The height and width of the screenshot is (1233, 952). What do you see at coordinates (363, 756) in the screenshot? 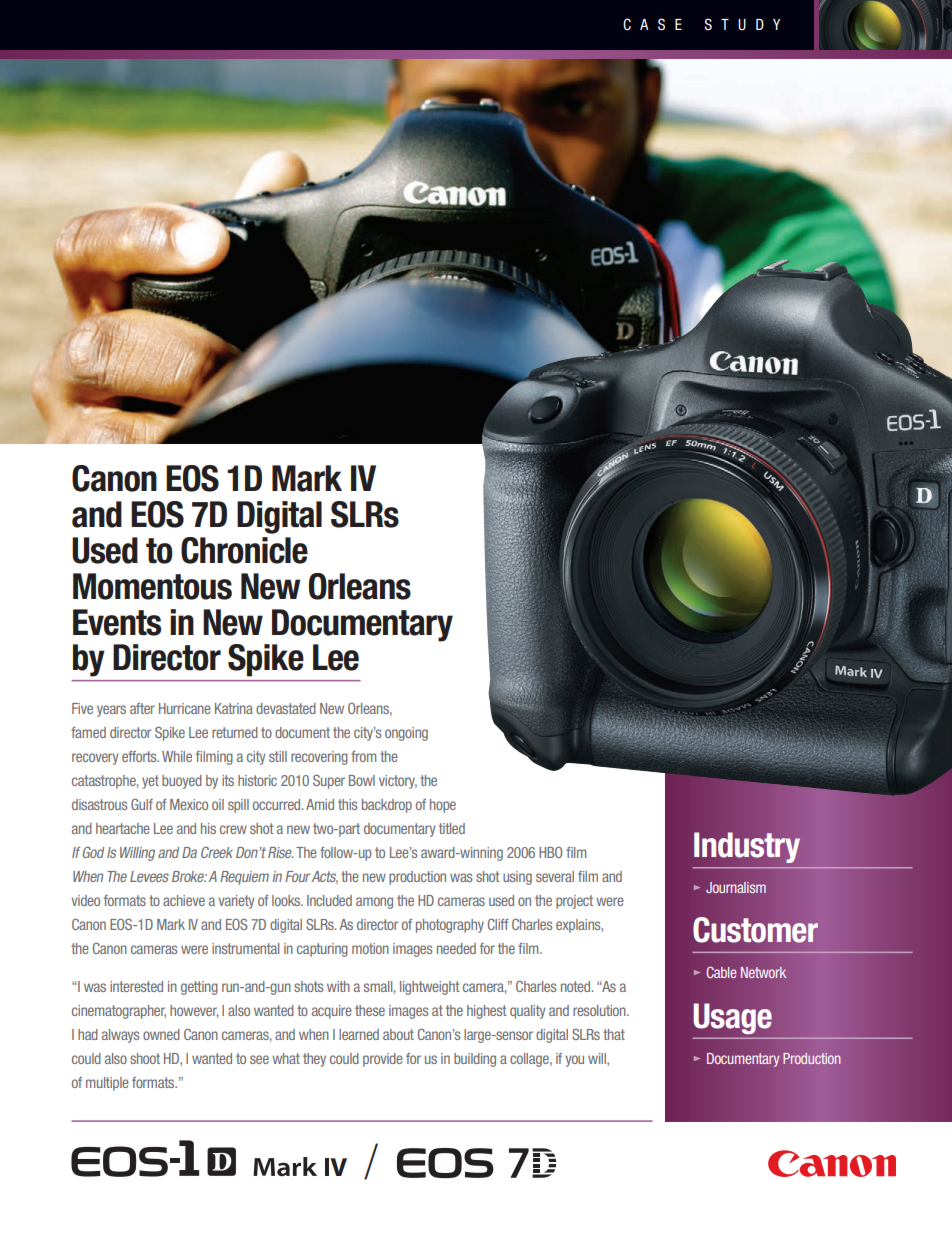
I see `from` at bounding box center [363, 756].
